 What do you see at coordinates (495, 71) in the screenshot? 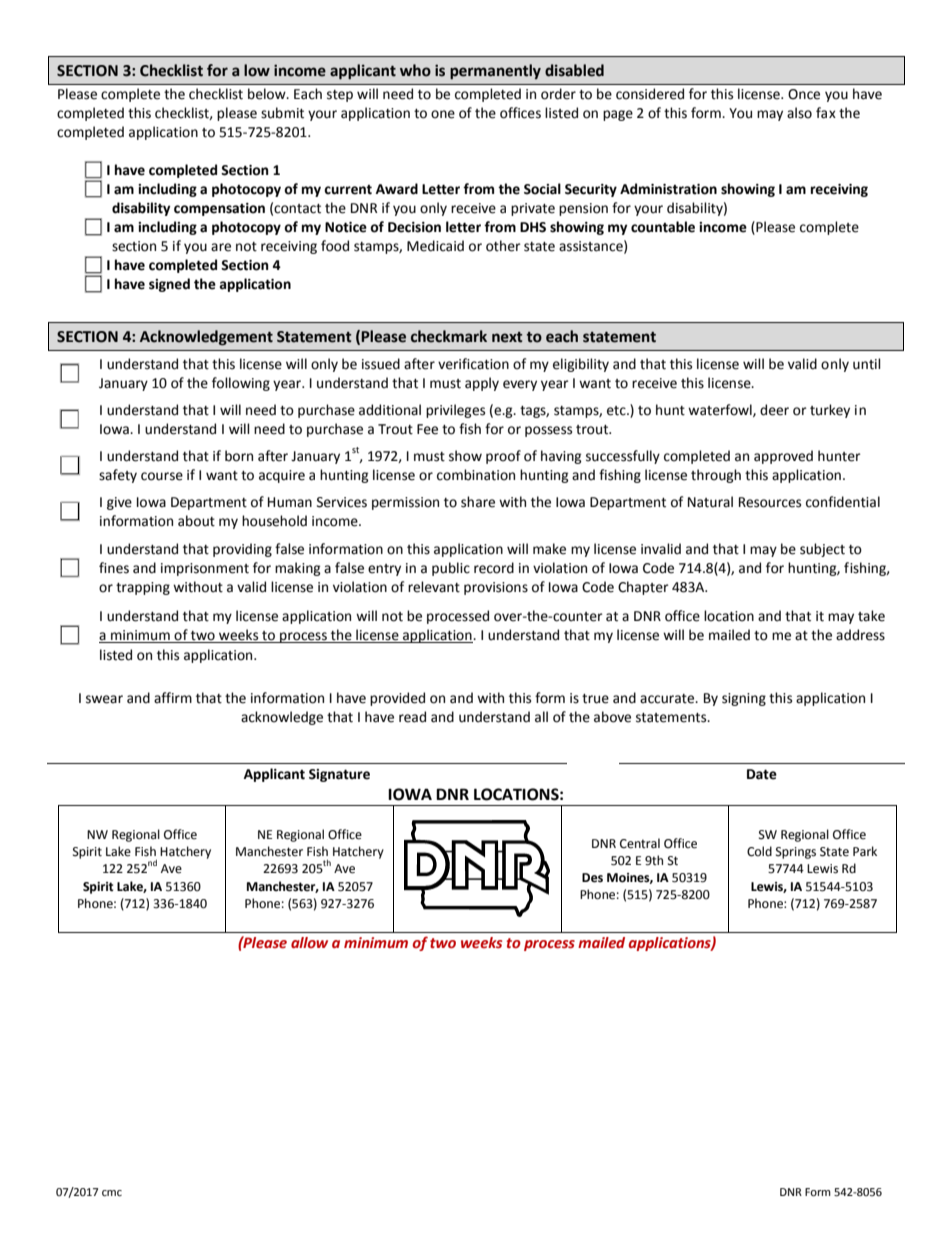
I see `permanently` at bounding box center [495, 71].
